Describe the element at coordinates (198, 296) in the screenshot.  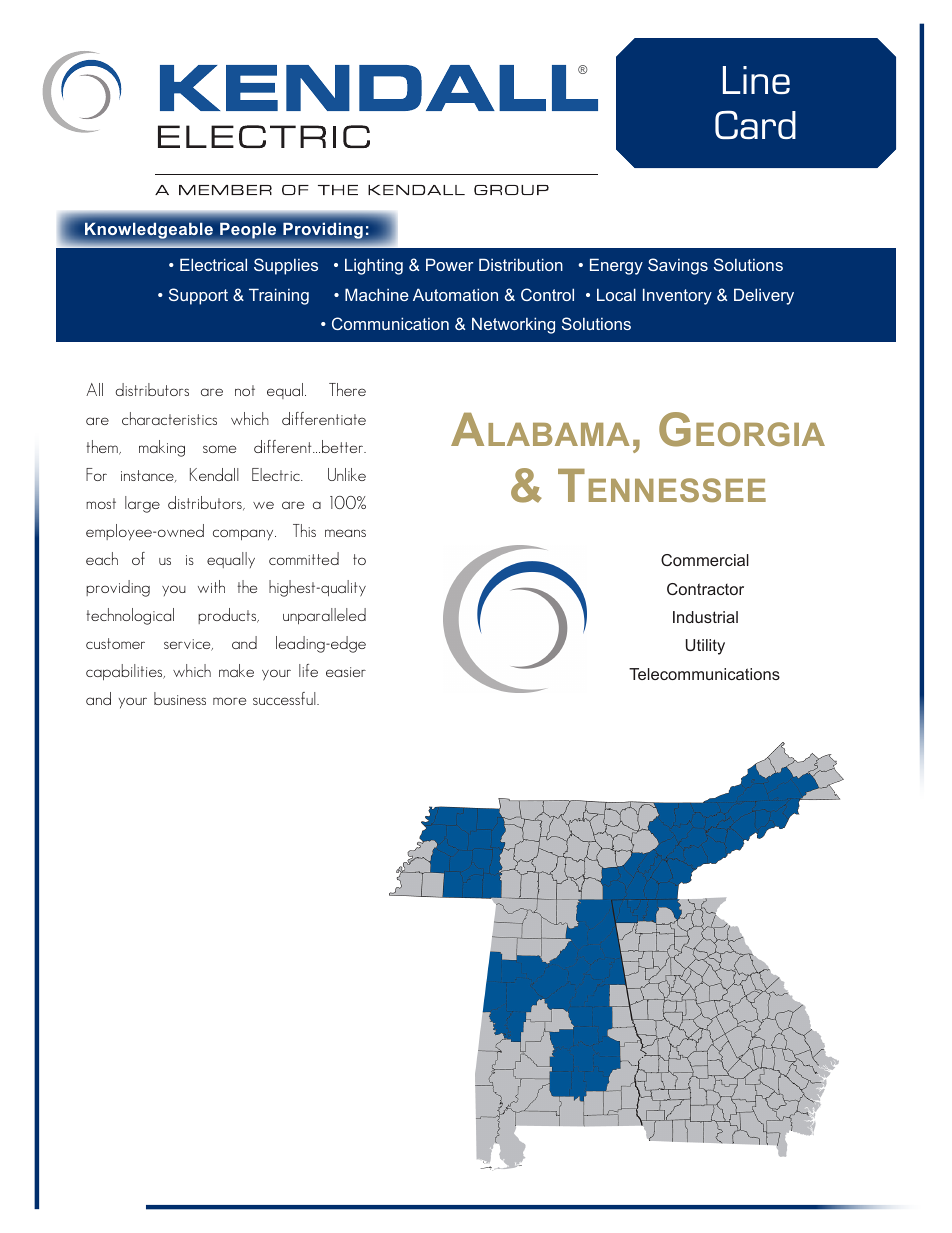
I see `Support` at that location.
